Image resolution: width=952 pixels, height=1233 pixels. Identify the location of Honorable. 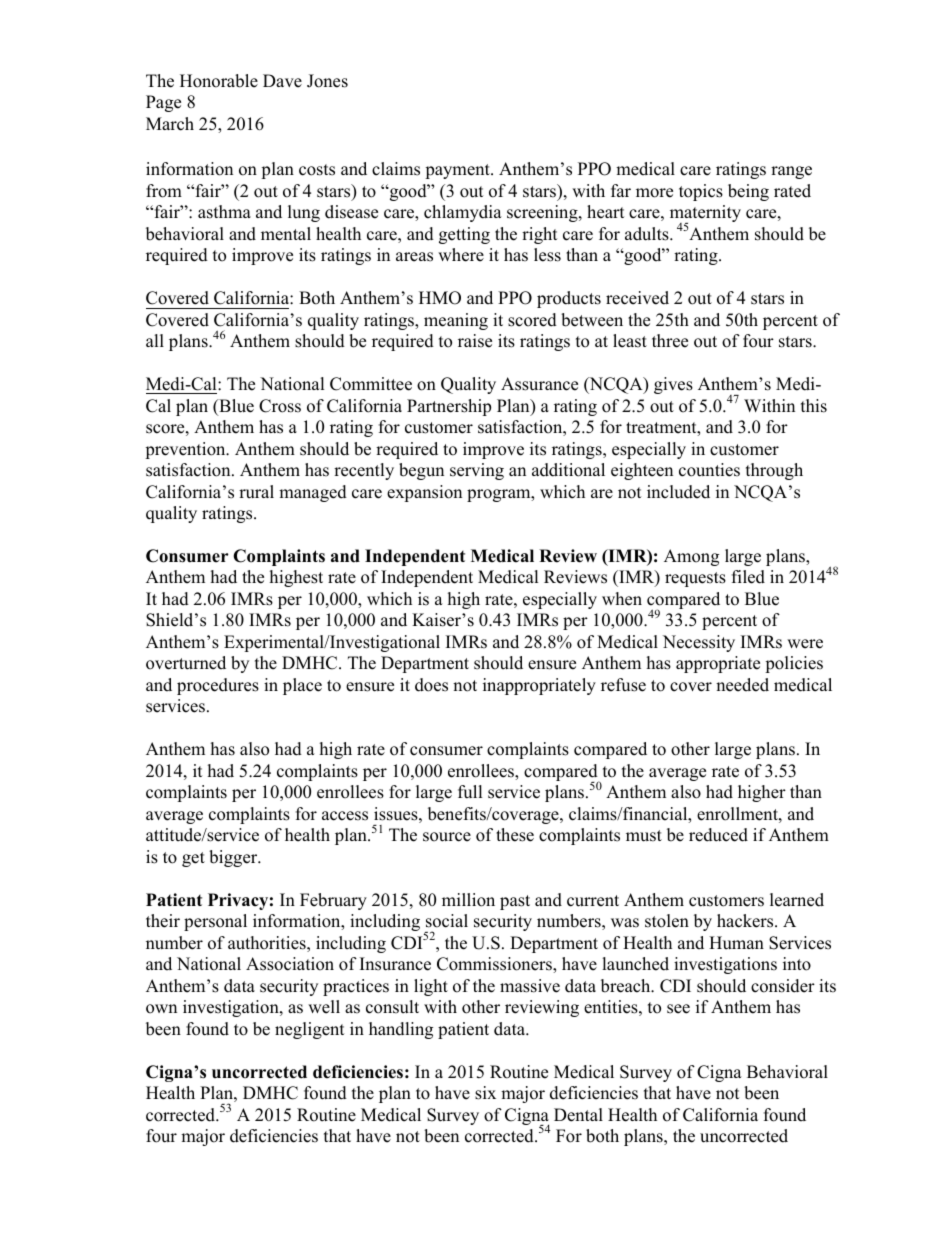
(219, 81).
